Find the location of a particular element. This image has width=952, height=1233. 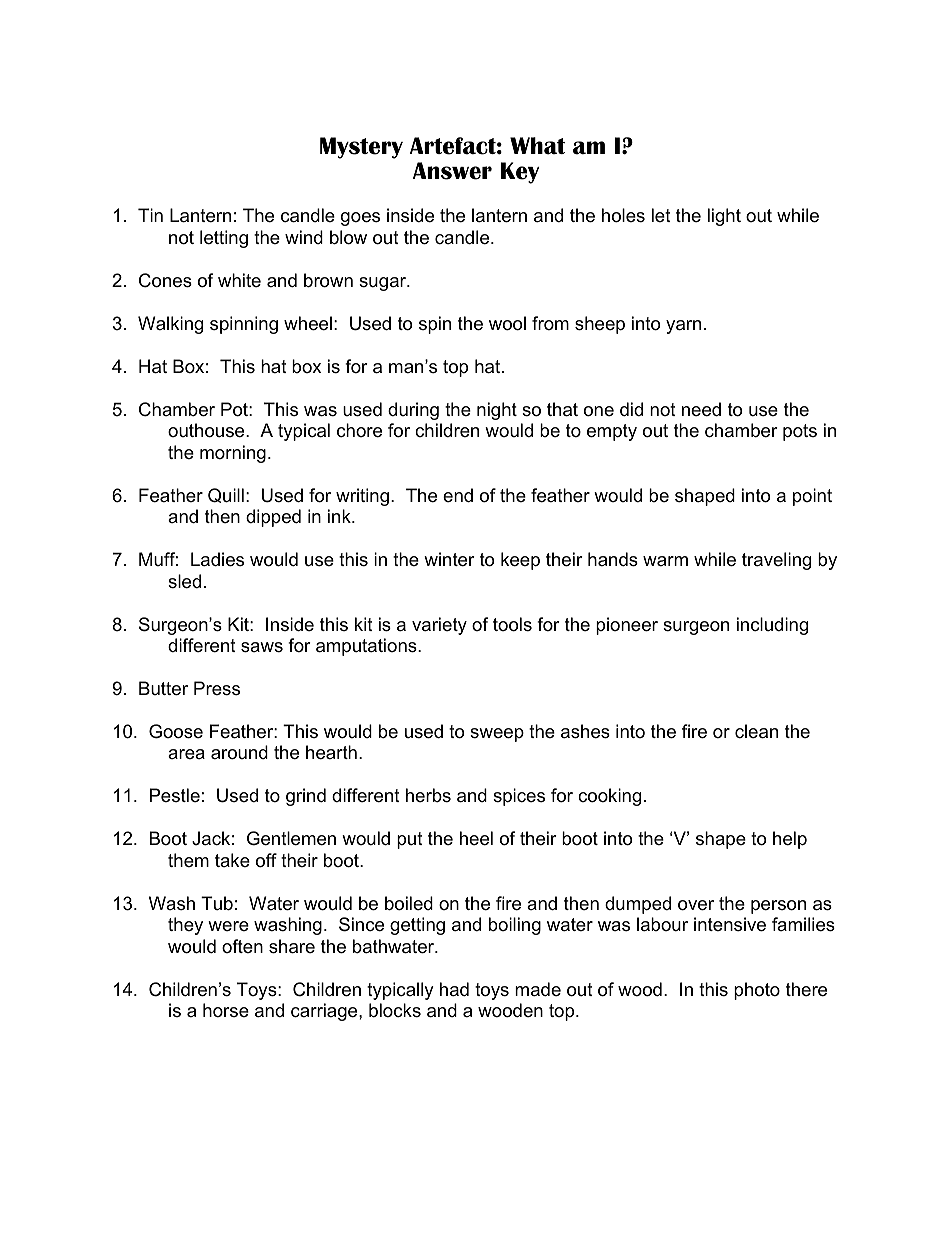

traveling is located at coordinates (776, 561).
